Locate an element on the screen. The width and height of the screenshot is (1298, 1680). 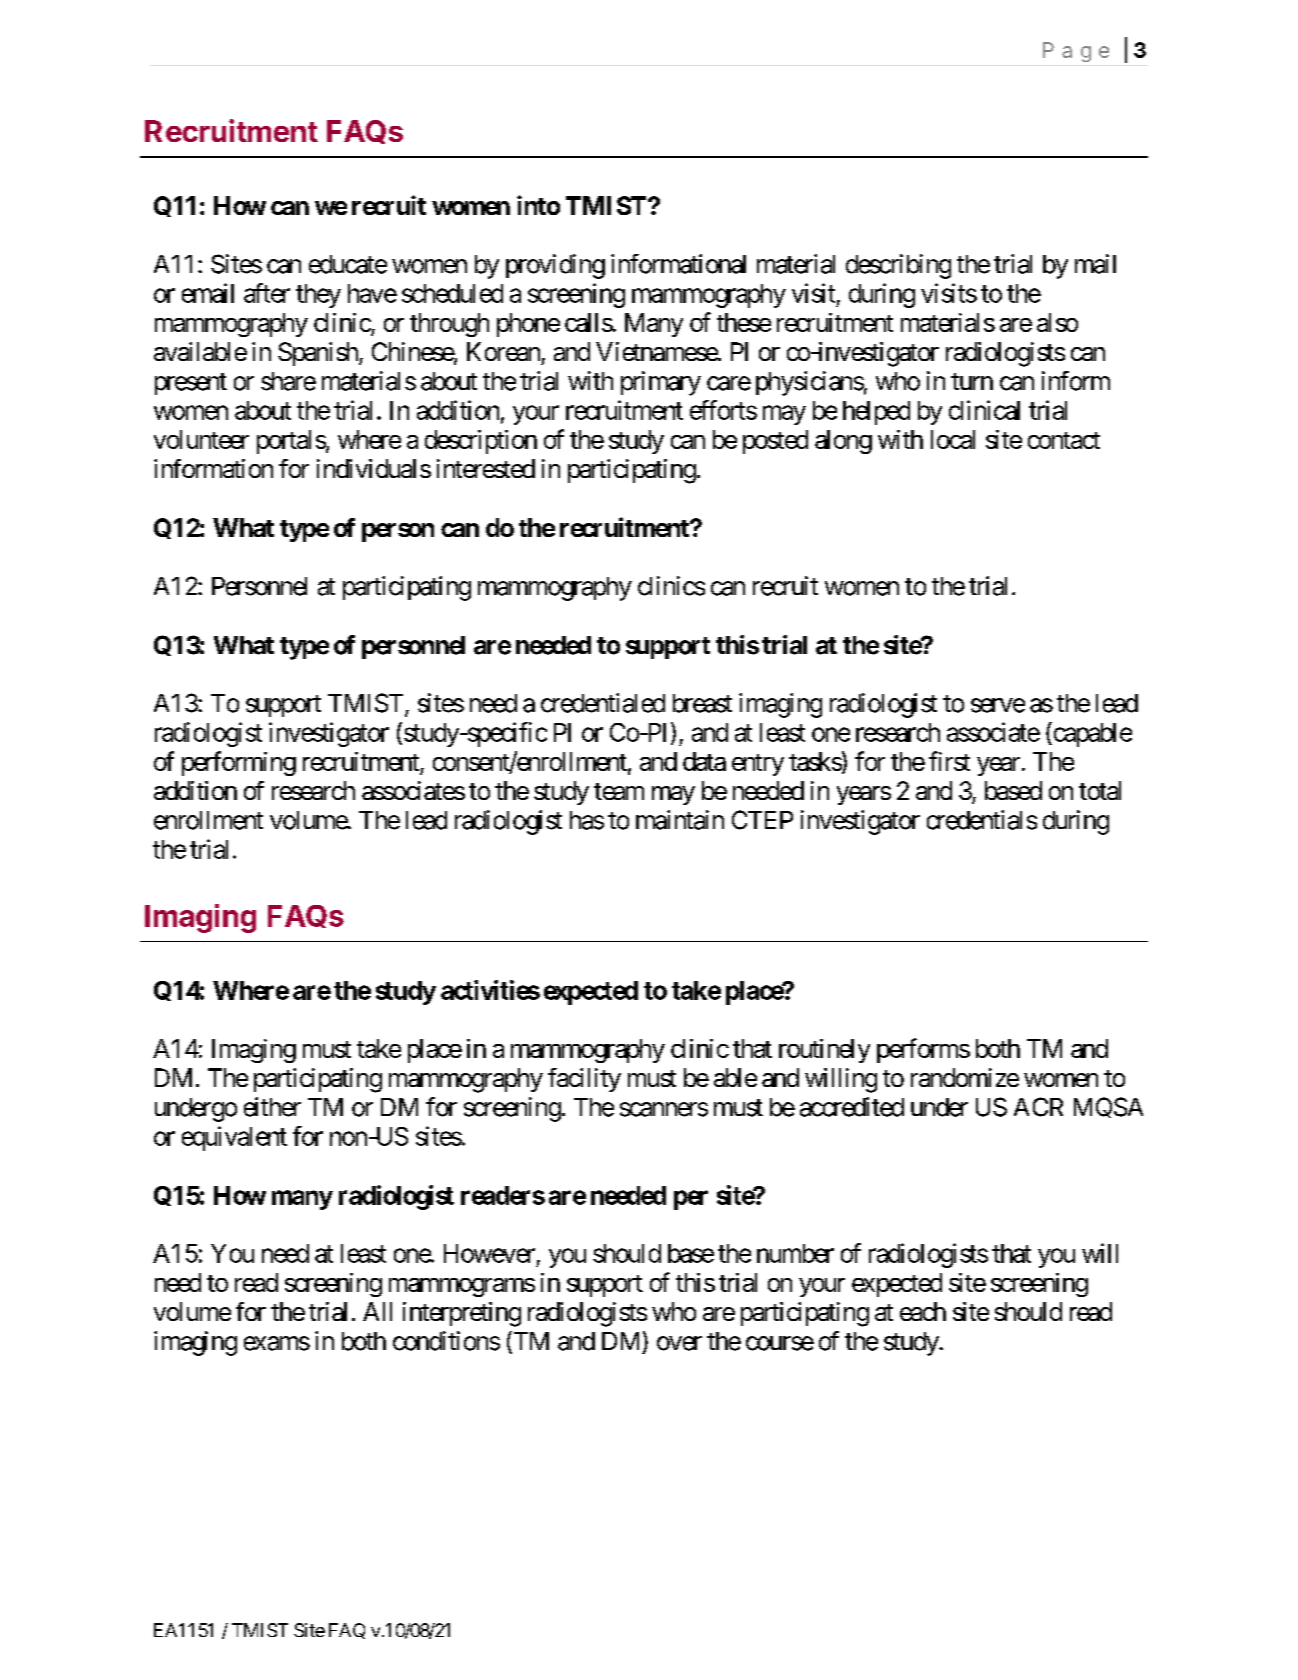
either is located at coordinates (272, 1107).
